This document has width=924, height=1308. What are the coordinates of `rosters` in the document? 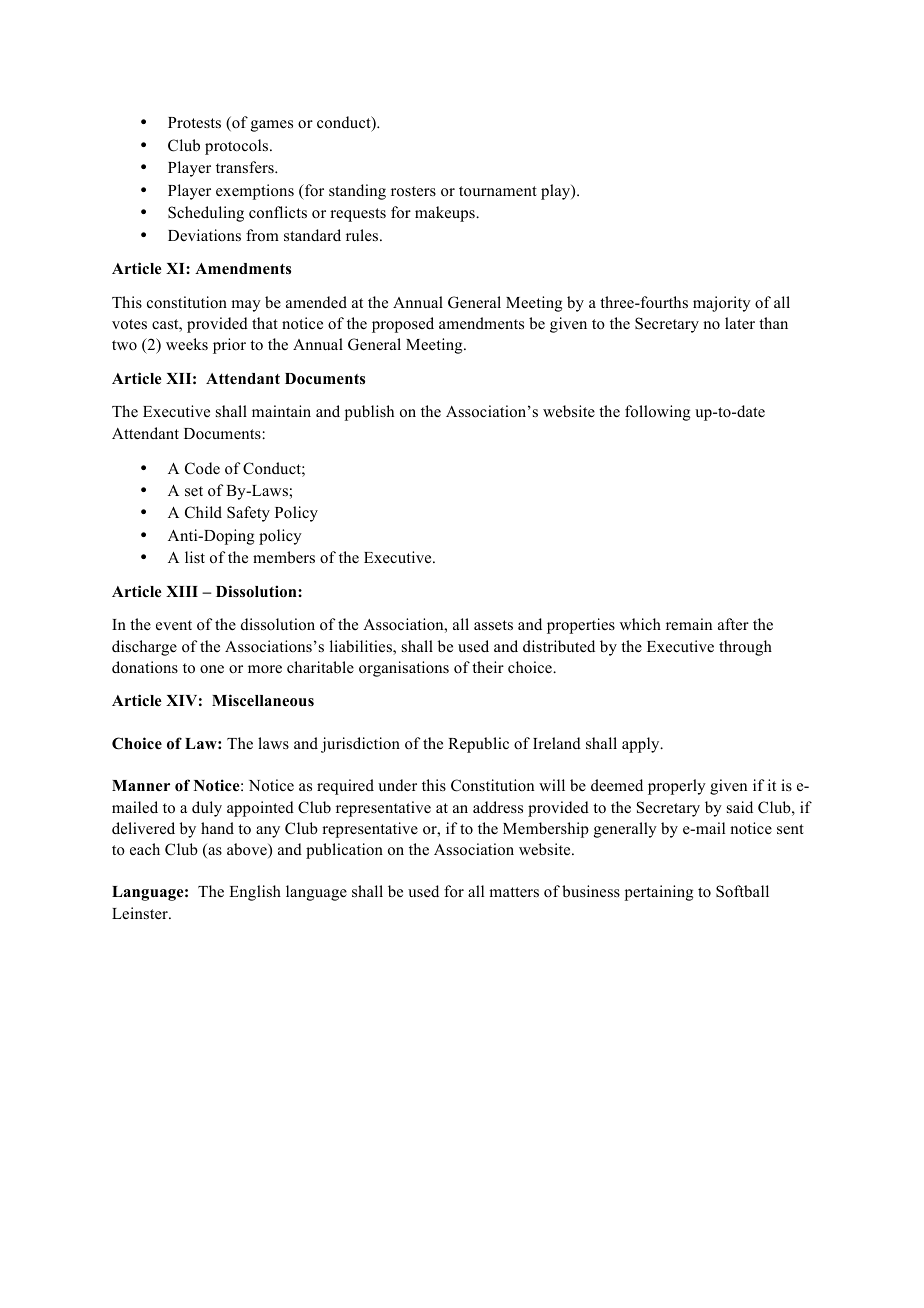 It's located at (413, 191).
